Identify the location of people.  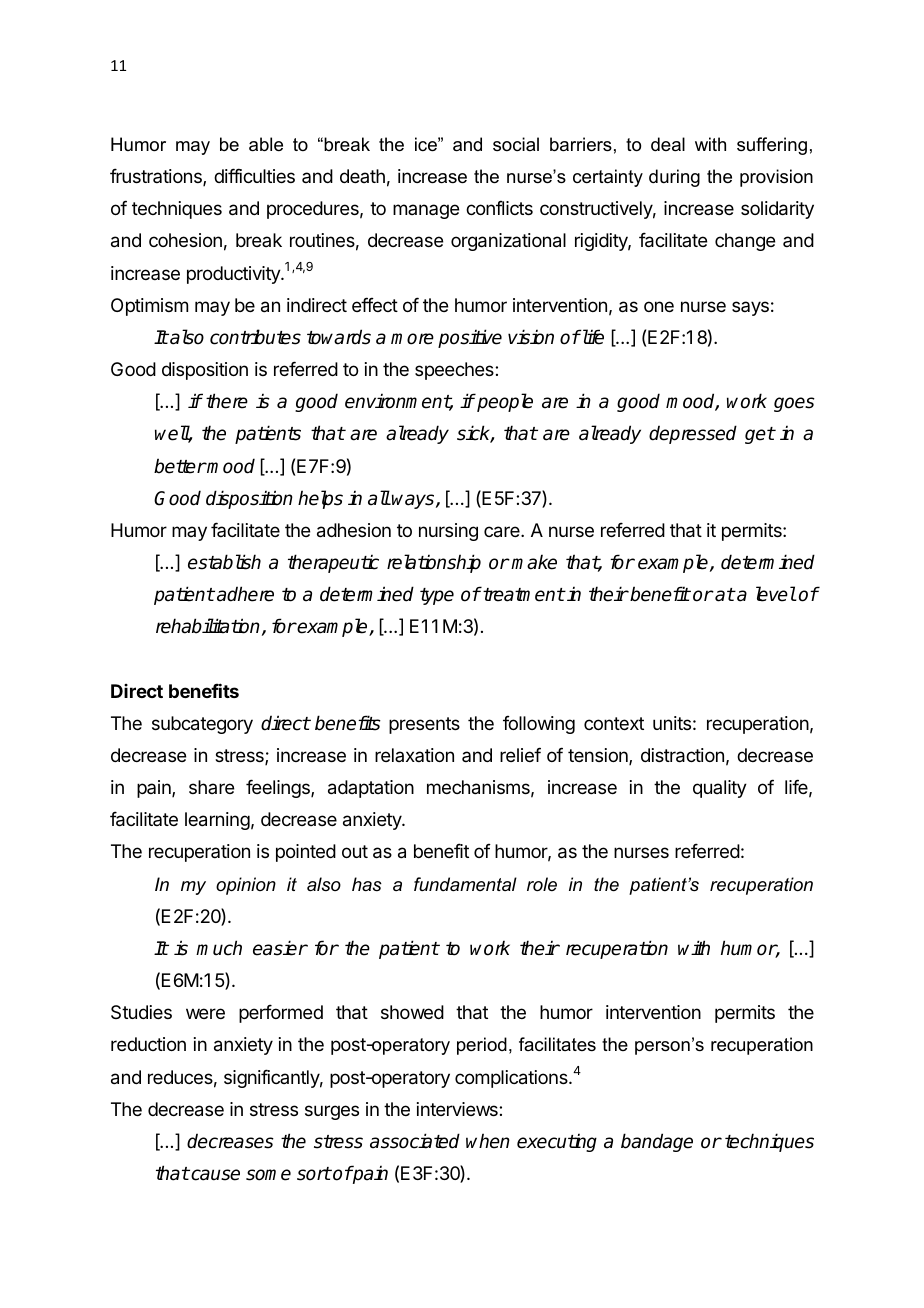
(504, 402).
